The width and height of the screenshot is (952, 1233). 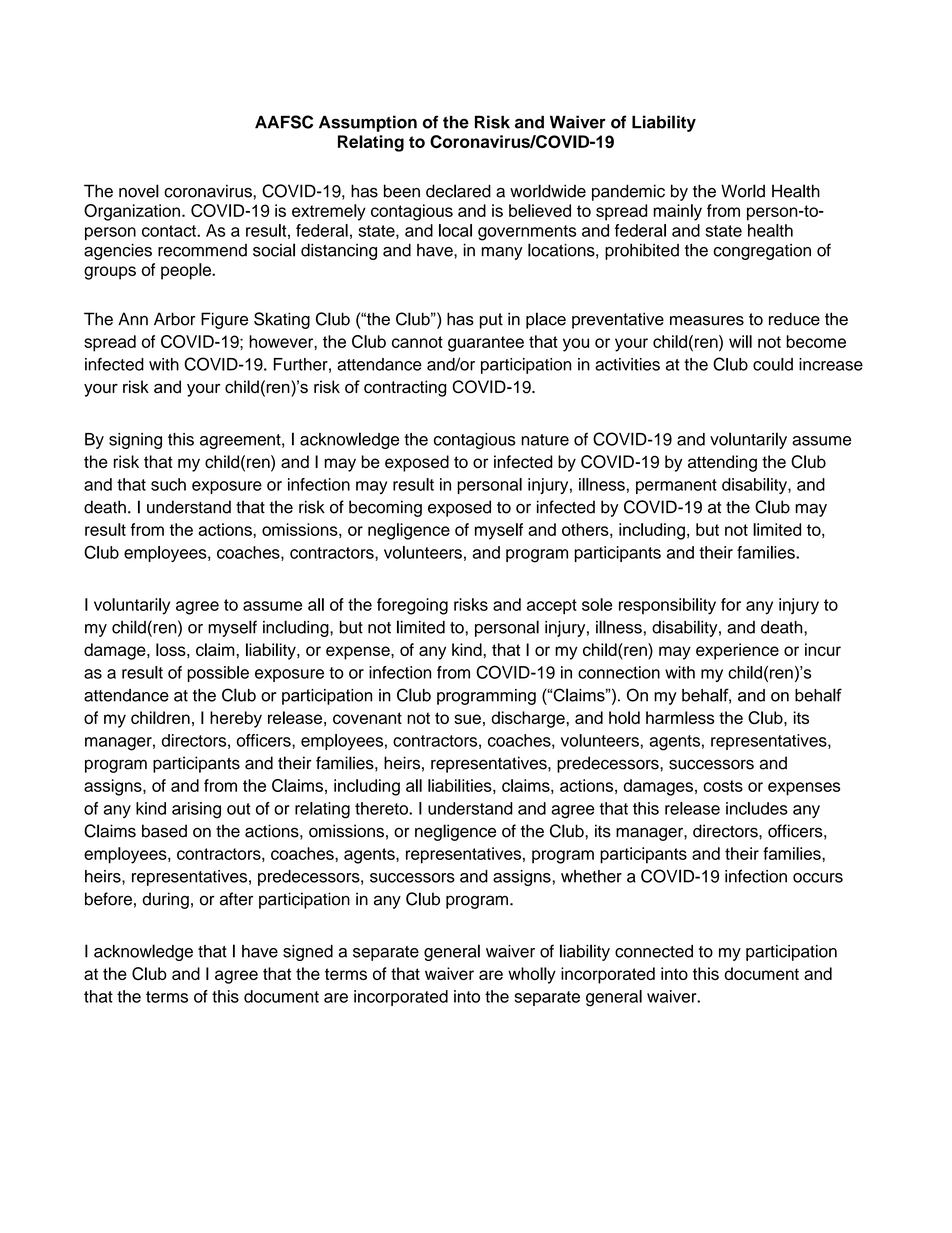 What do you see at coordinates (168, 484) in the screenshot?
I see `such` at bounding box center [168, 484].
